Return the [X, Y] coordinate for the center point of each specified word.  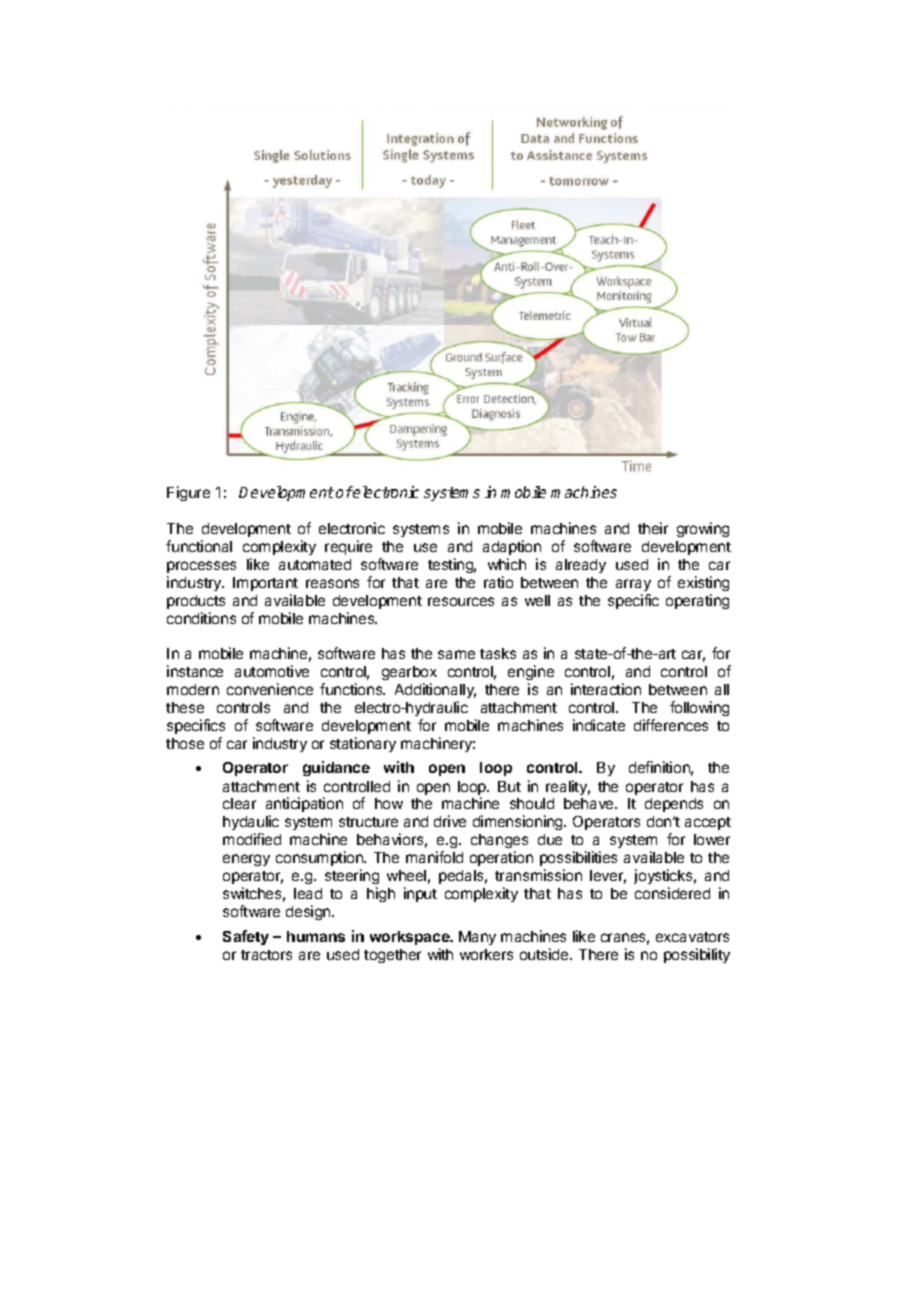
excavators [692, 937]
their [653, 528]
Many [477, 938]
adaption [512, 547]
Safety [246, 937]
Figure [188, 493]
